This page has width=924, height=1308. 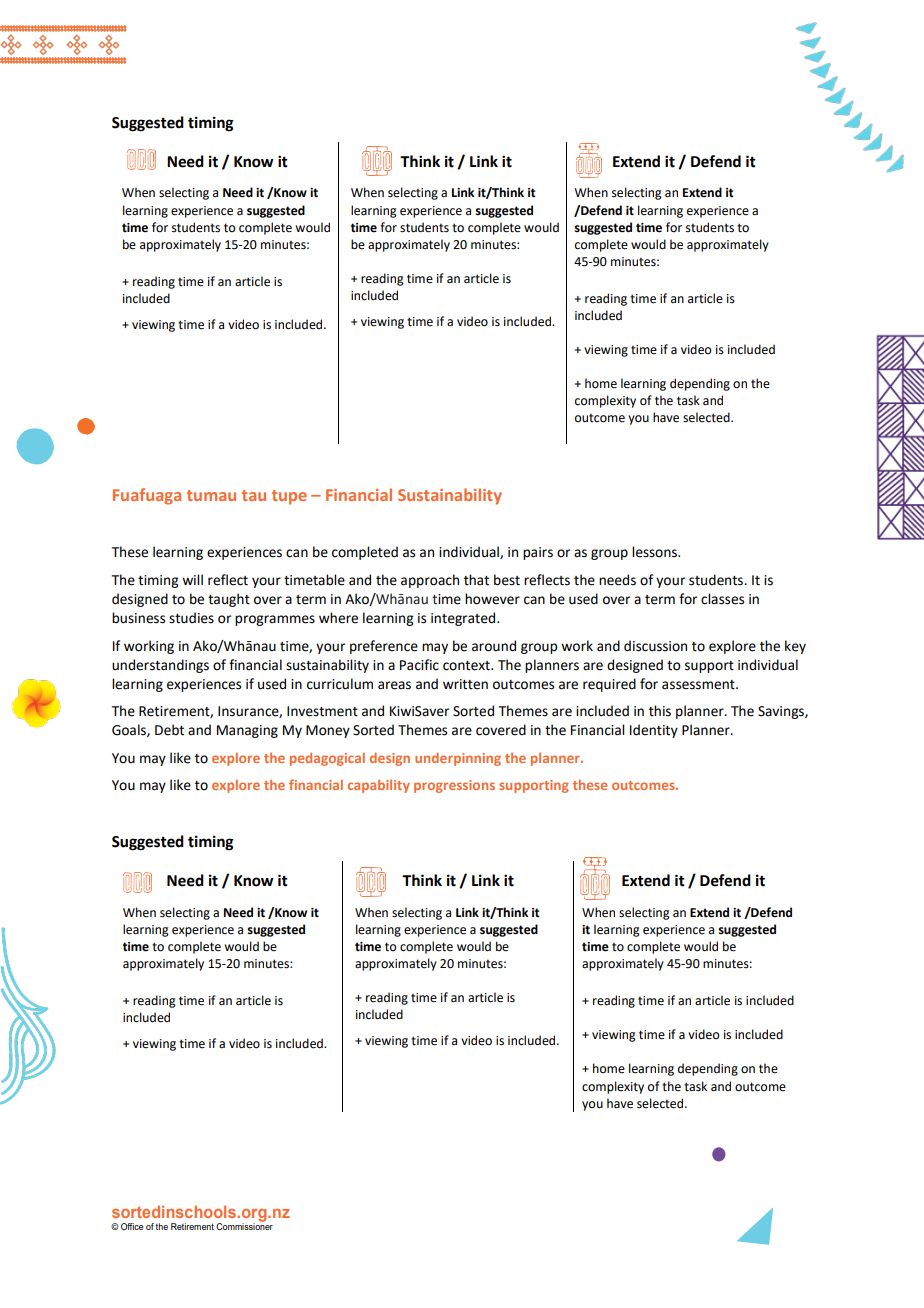 What do you see at coordinates (654, 731) in the page?
I see `Identity` at bounding box center [654, 731].
